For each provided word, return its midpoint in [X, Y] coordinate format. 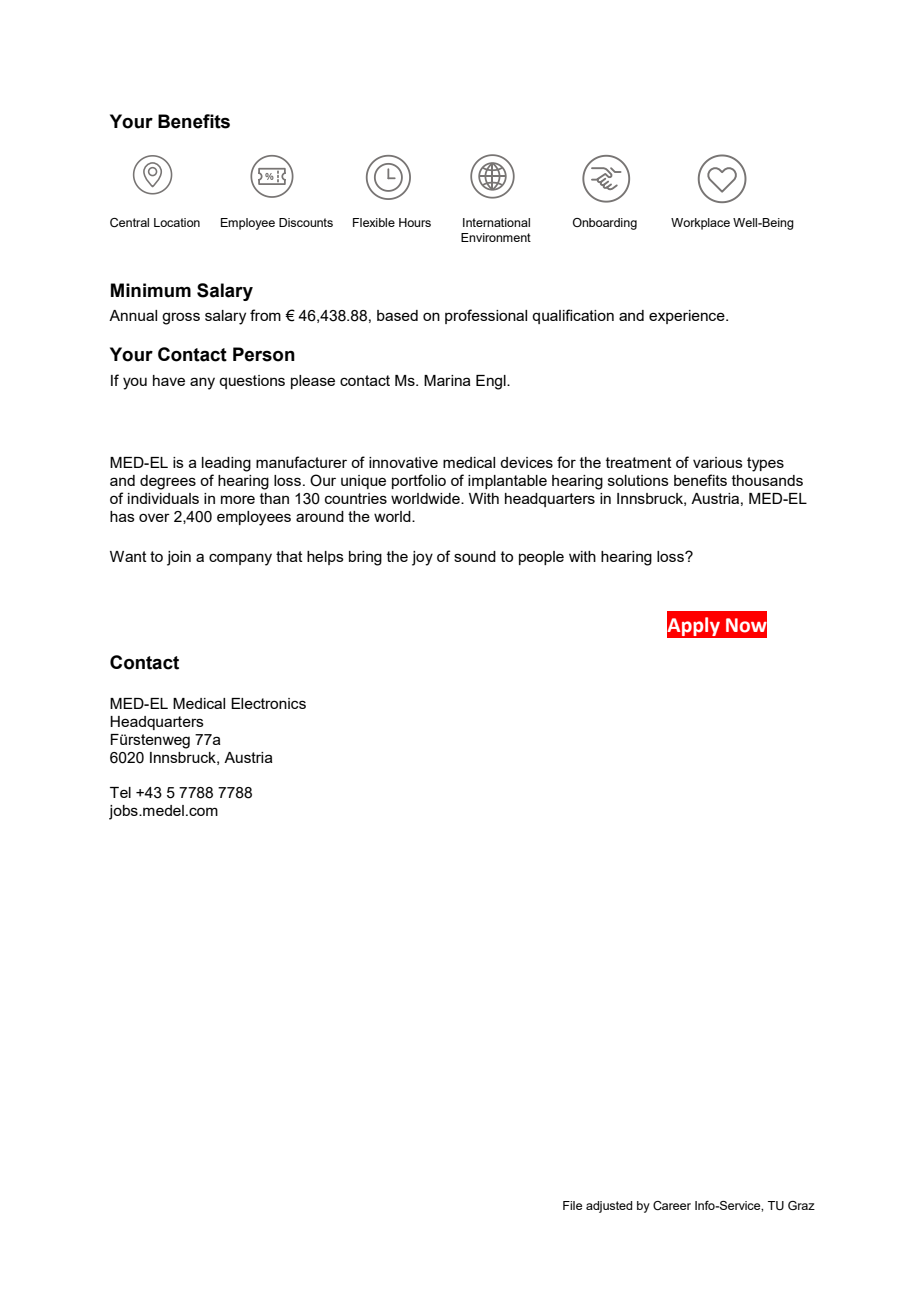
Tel [120, 792]
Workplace [700, 224]
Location [177, 222]
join [179, 558]
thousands [767, 480]
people [541, 558]
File [572, 1205]
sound [475, 556]
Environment [496, 237]
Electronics [268, 703]
